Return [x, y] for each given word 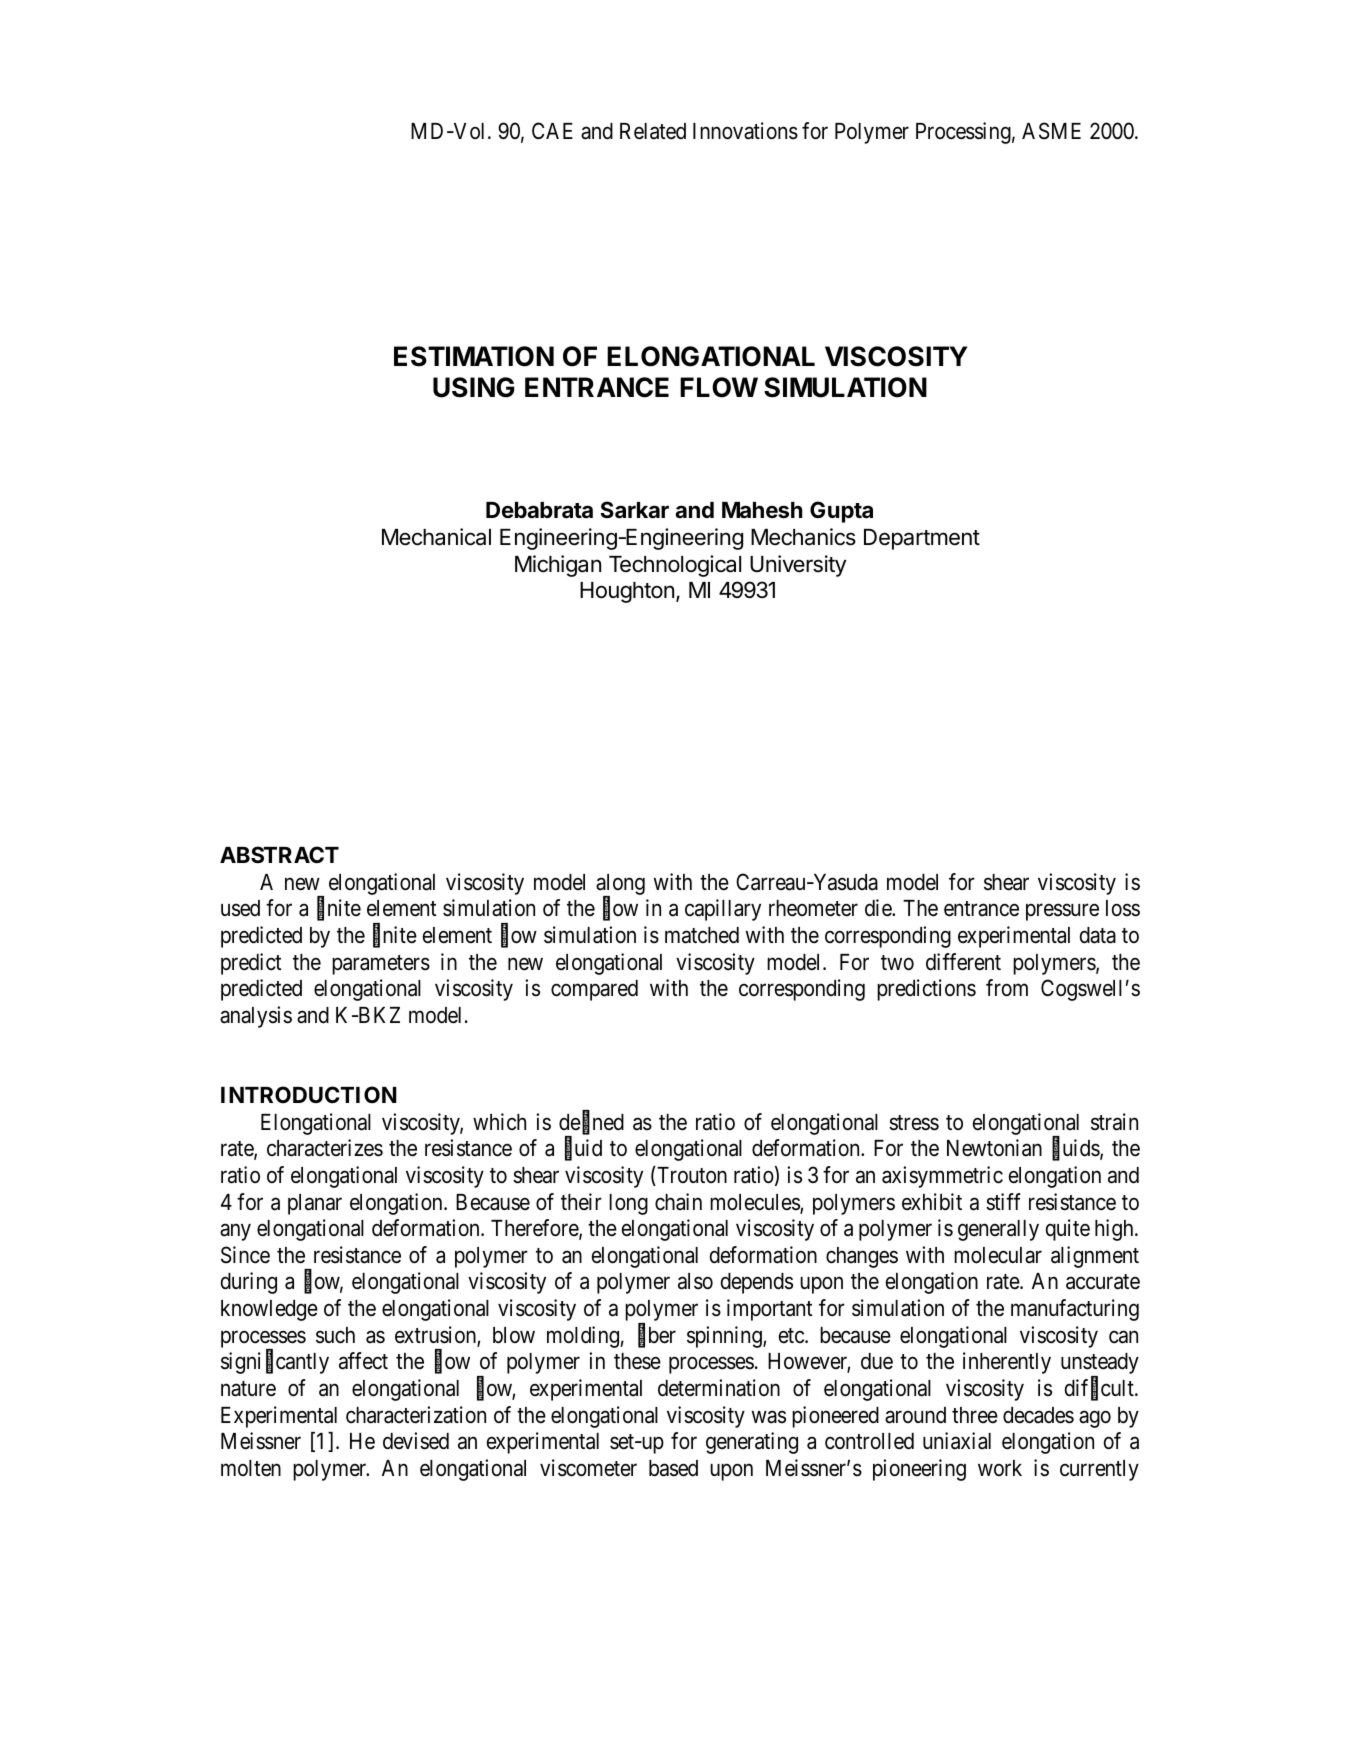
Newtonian [994, 1148]
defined [591, 1122]
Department [922, 539]
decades [1038, 1415]
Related [653, 131]
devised [416, 1441]
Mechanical [436, 537]
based [673, 1468]
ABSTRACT [279, 854]
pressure [1062, 912]
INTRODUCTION [309, 1094]
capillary [723, 910]
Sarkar [634, 510]
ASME [1051, 131]
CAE [552, 130]
